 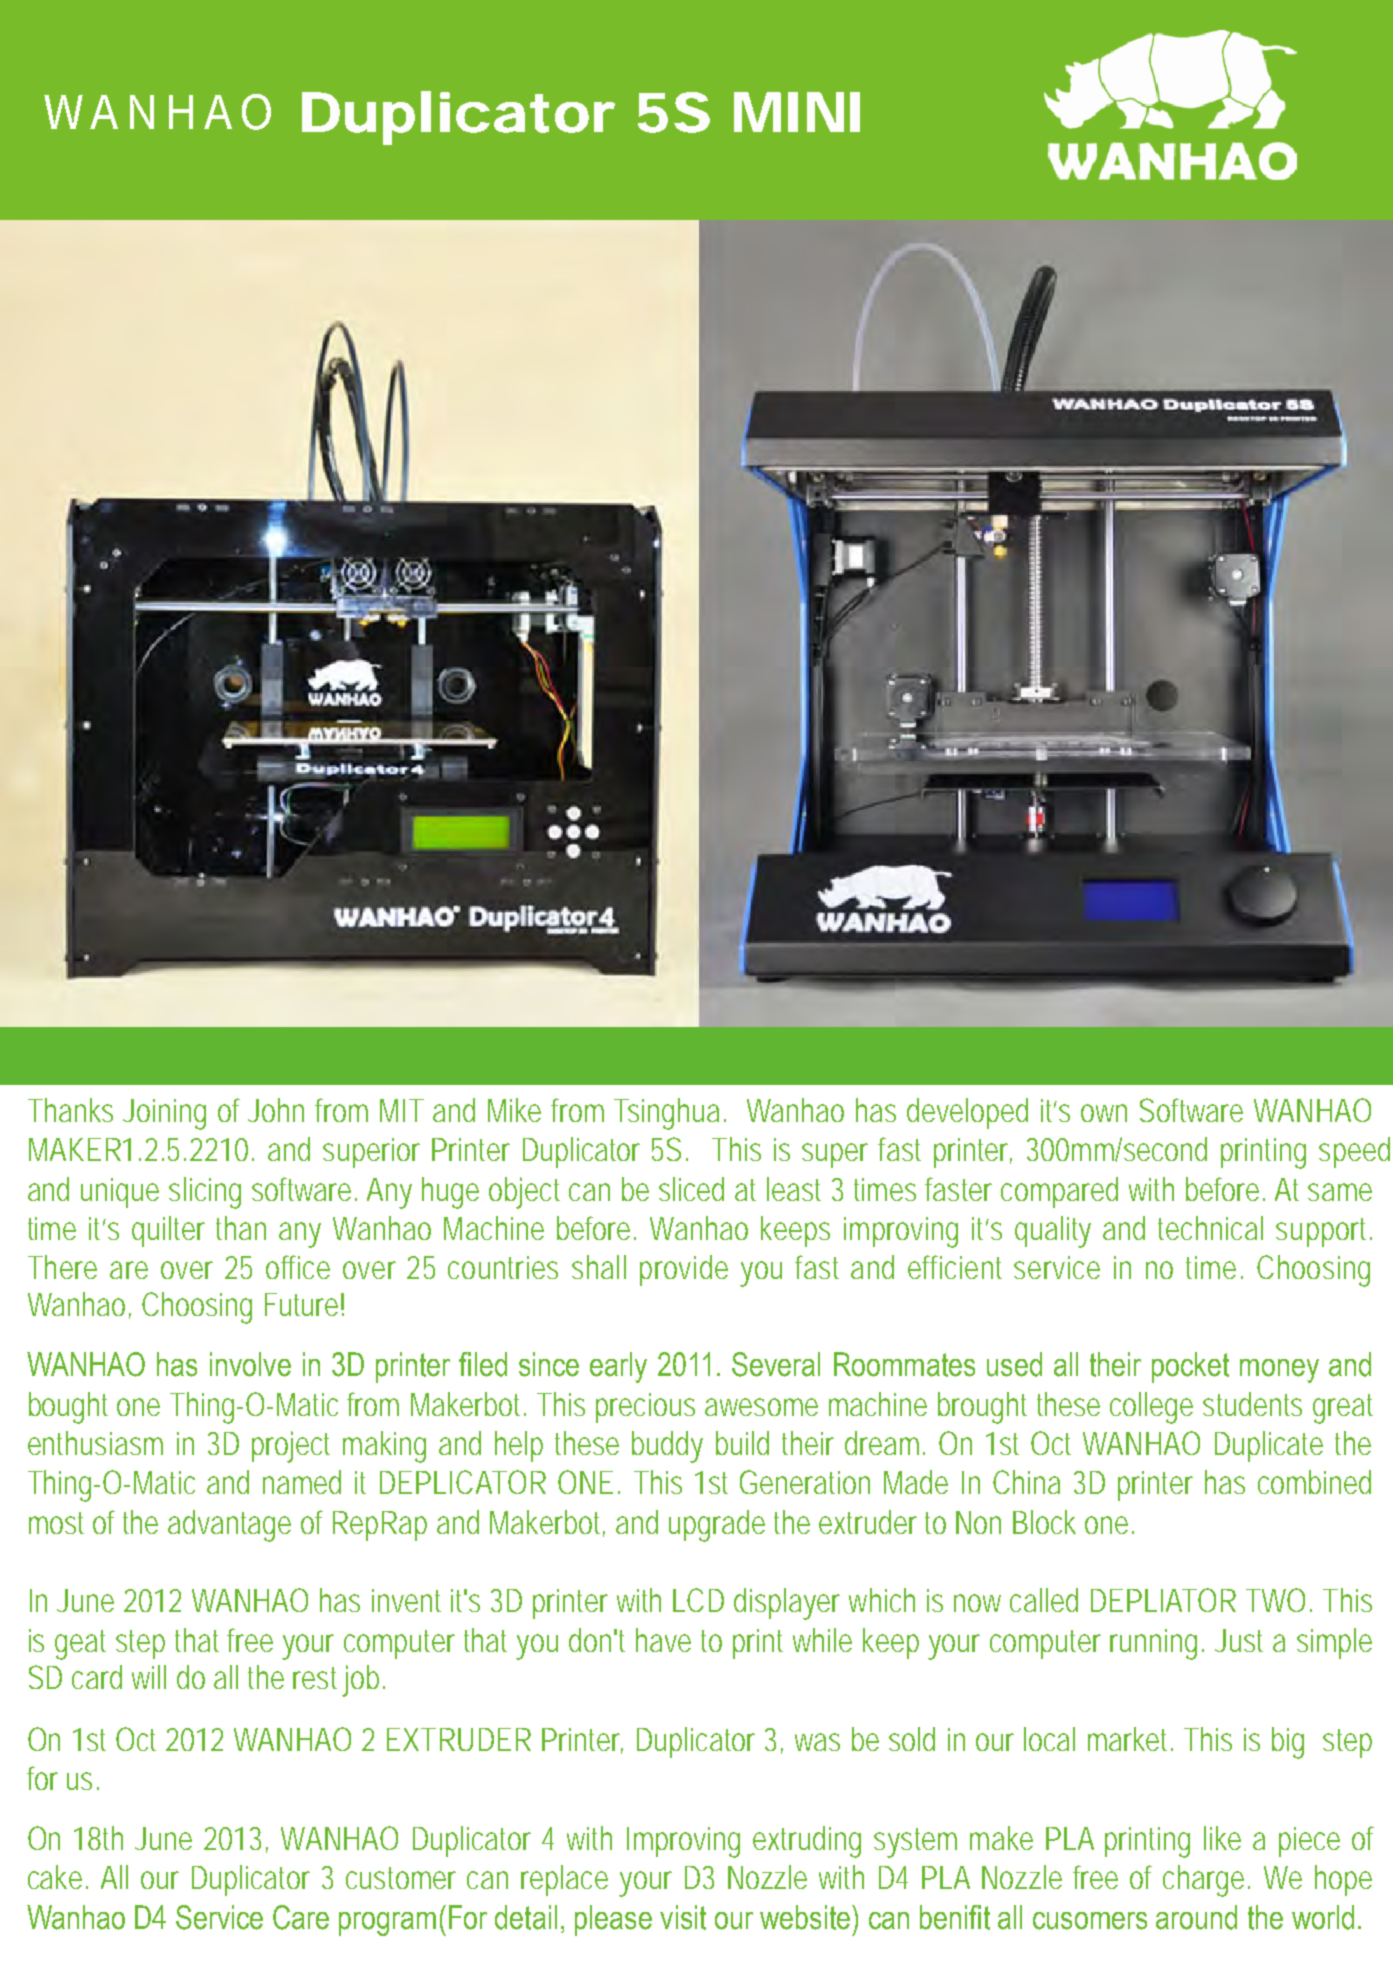 What do you see at coordinates (666, 1114) in the screenshot?
I see `Tsinghua` at bounding box center [666, 1114].
